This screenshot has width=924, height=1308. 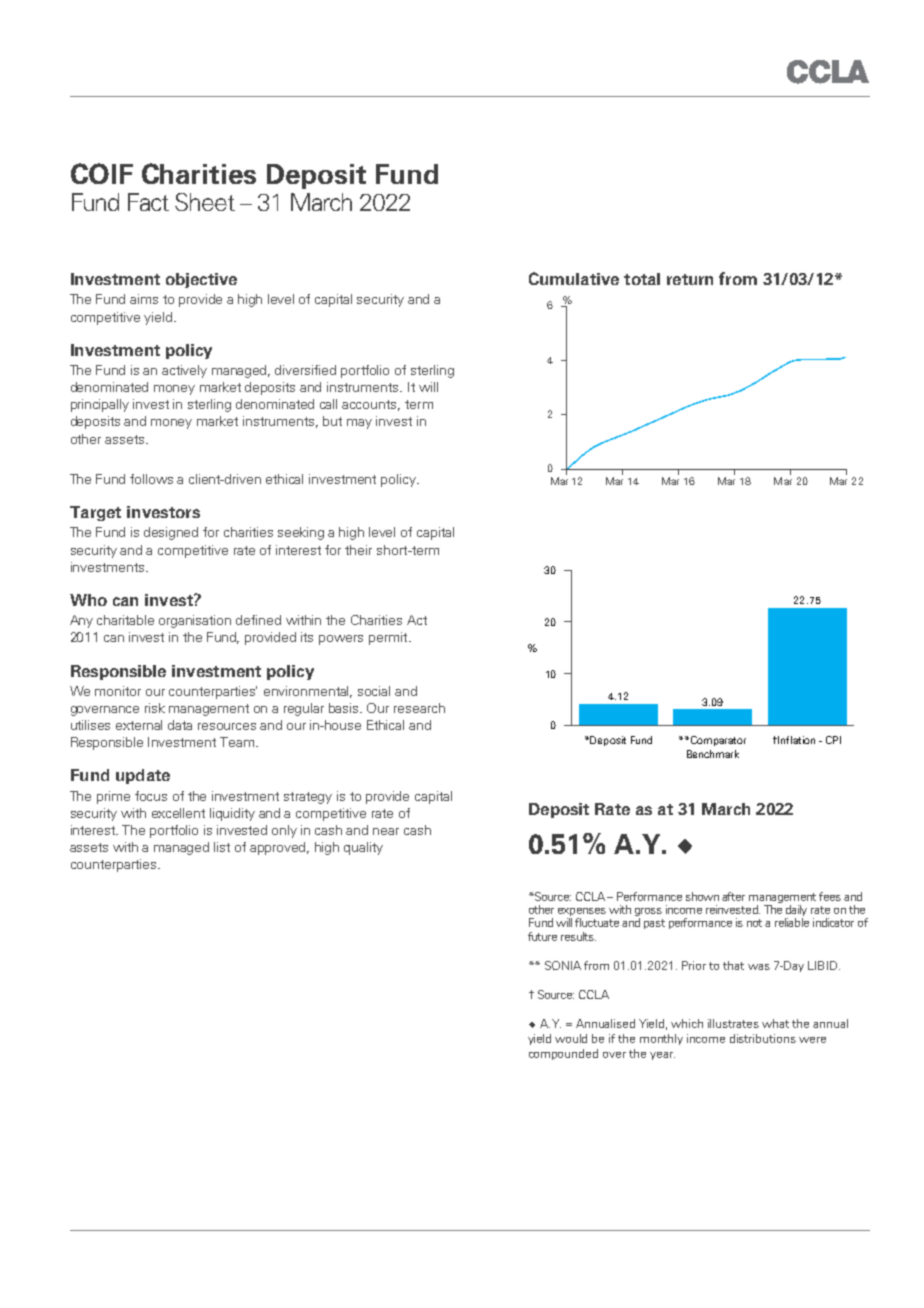 What do you see at coordinates (690, 279) in the screenshot?
I see `return` at bounding box center [690, 279].
